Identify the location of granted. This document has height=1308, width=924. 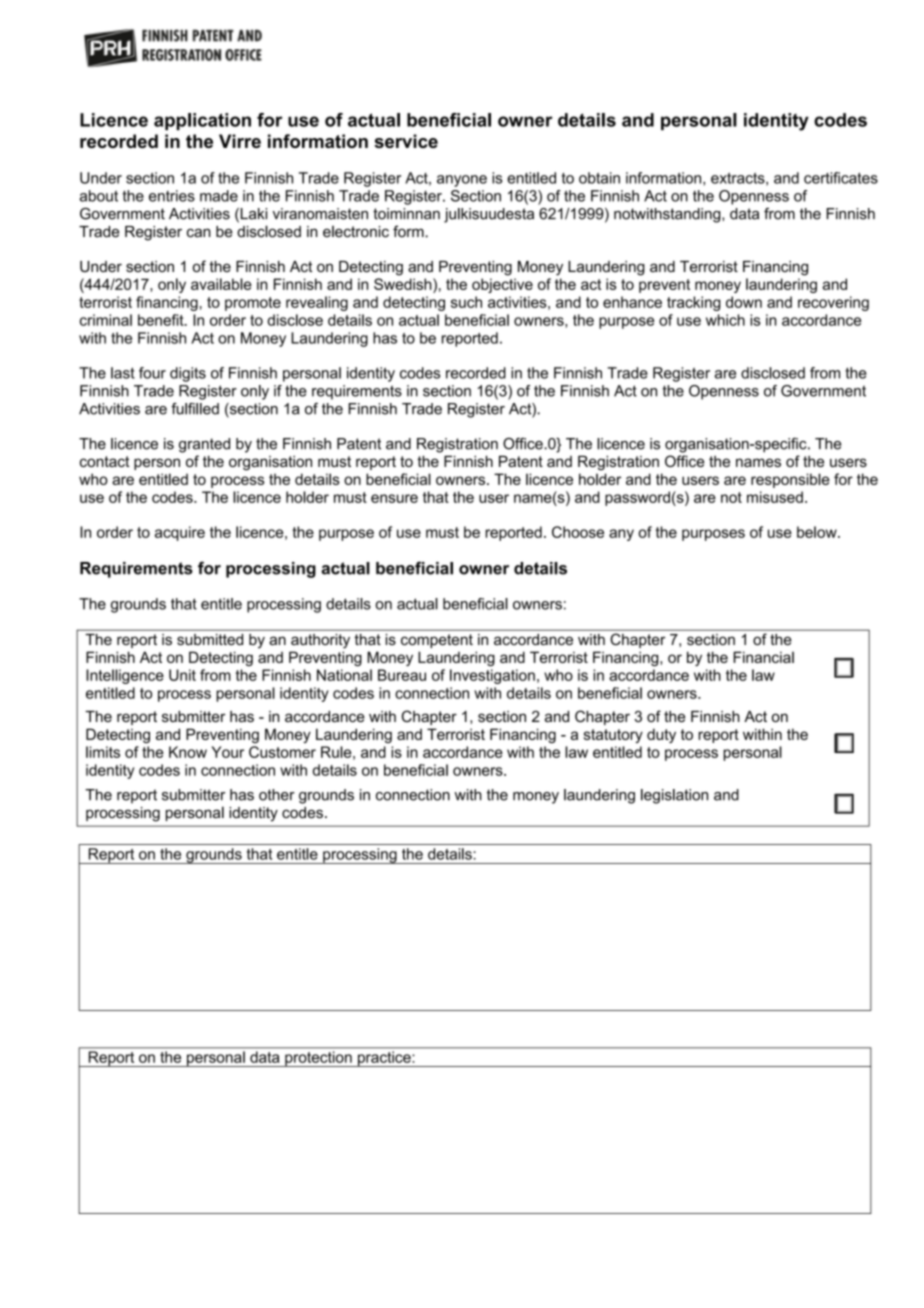
(204, 445).
